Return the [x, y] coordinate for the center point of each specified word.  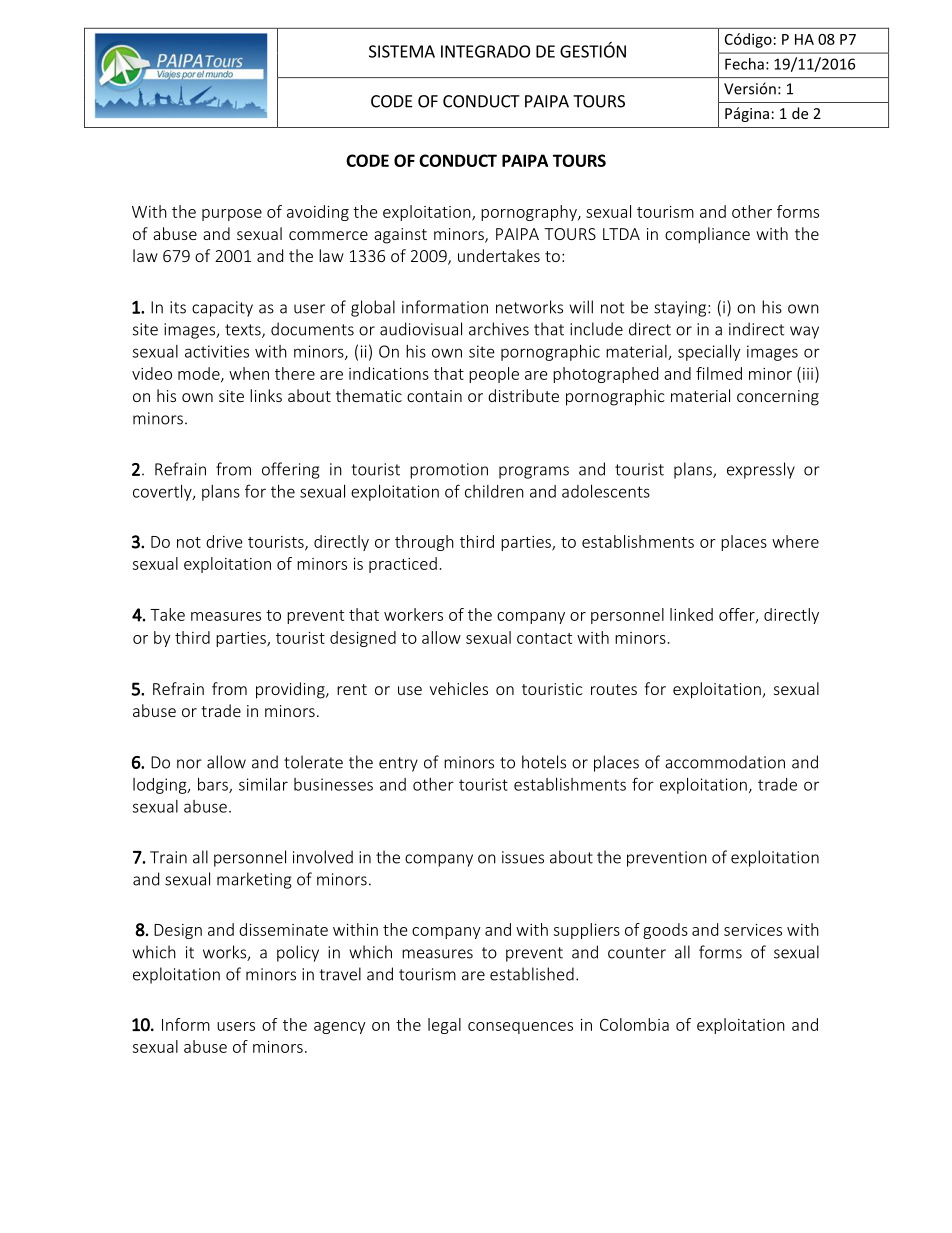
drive [224, 541]
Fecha [744, 64]
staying [680, 309]
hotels [544, 762]
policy [298, 953]
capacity [222, 309]
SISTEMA [402, 51]
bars [214, 785]
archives [499, 329]
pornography [530, 213]
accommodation [725, 762]
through [424, 543]
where [795, 541]
